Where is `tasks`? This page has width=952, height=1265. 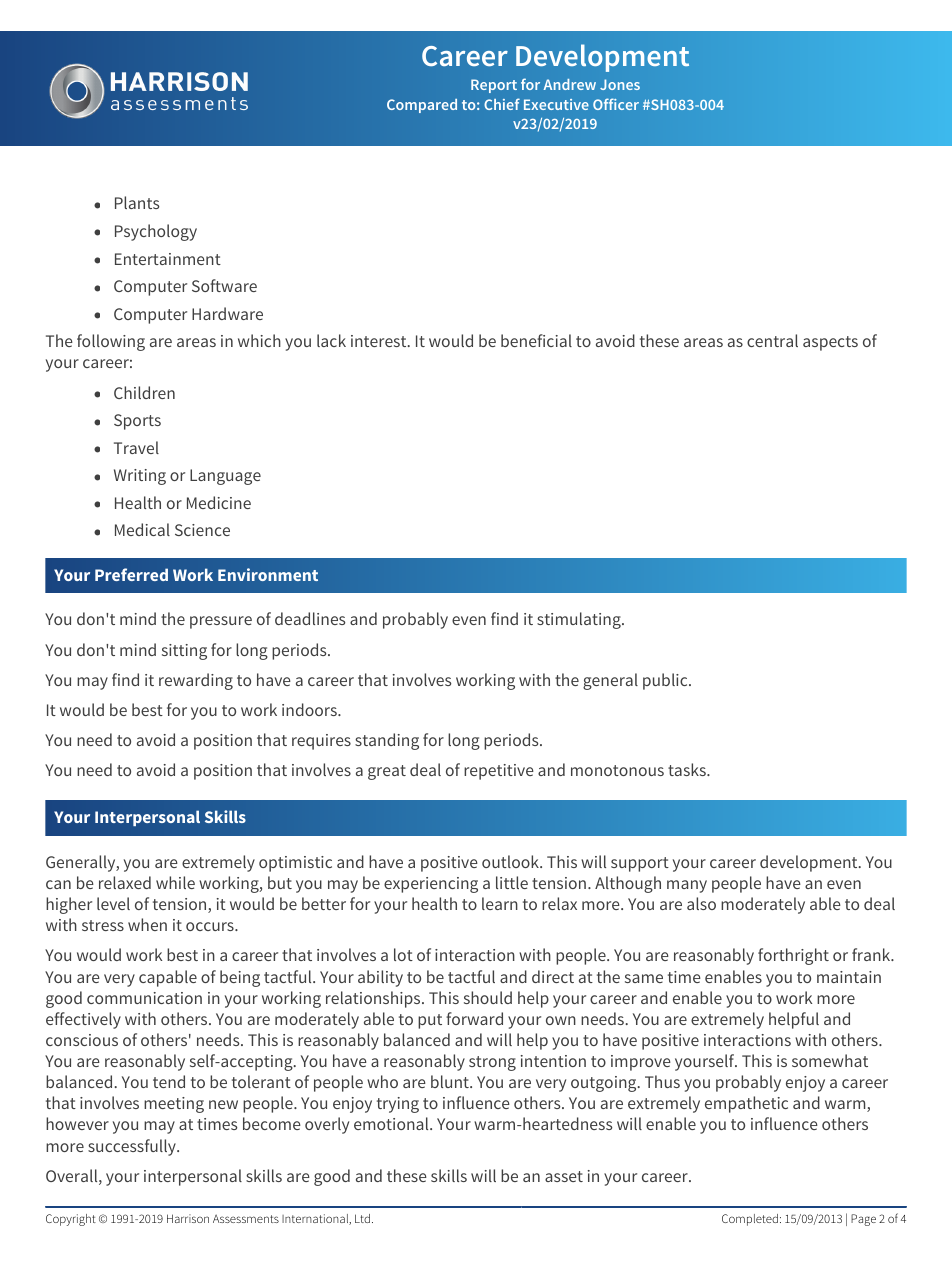 tasks is located at coordinates (688, 769).
